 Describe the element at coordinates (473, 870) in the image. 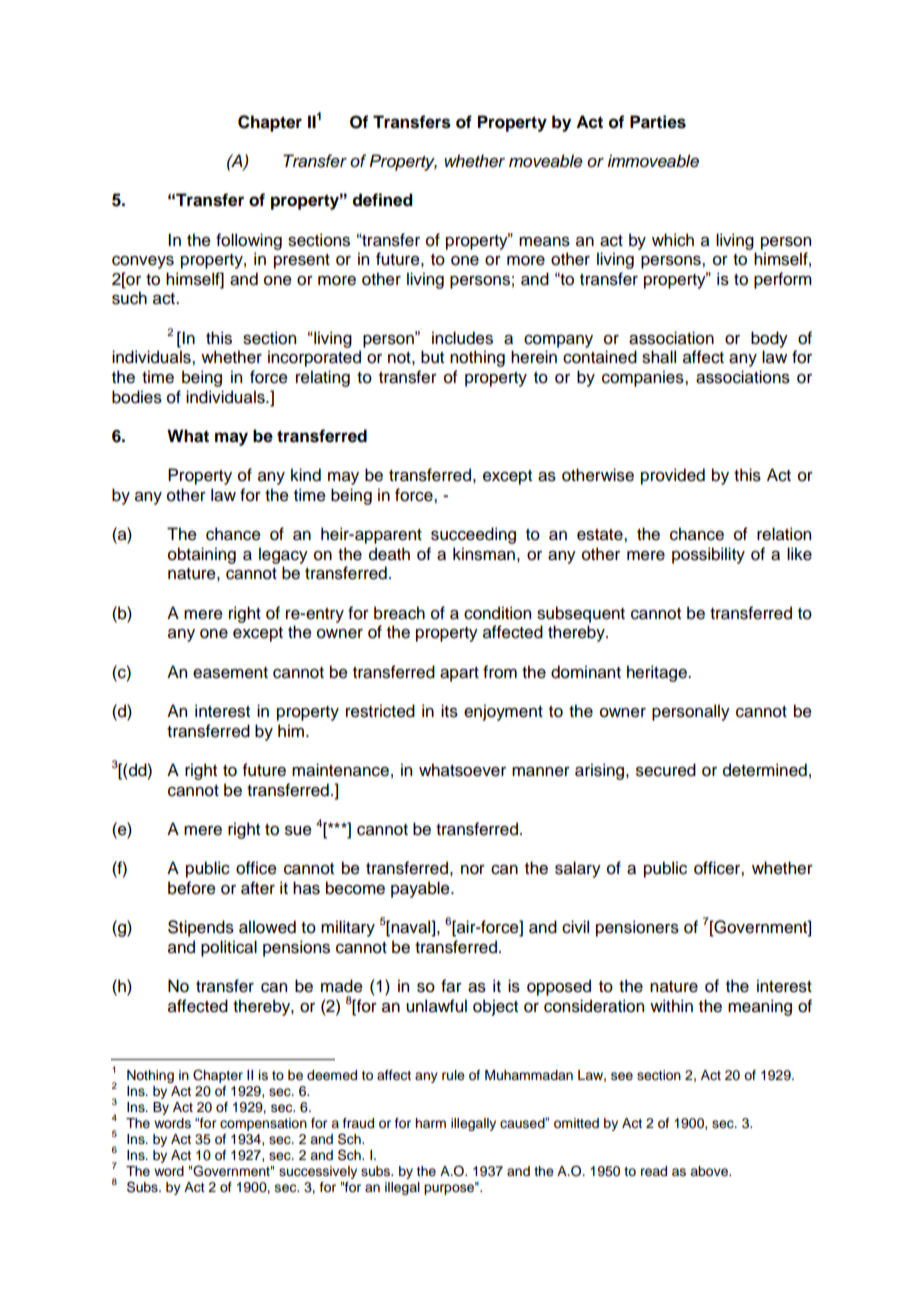

I see `nor` at that location.
